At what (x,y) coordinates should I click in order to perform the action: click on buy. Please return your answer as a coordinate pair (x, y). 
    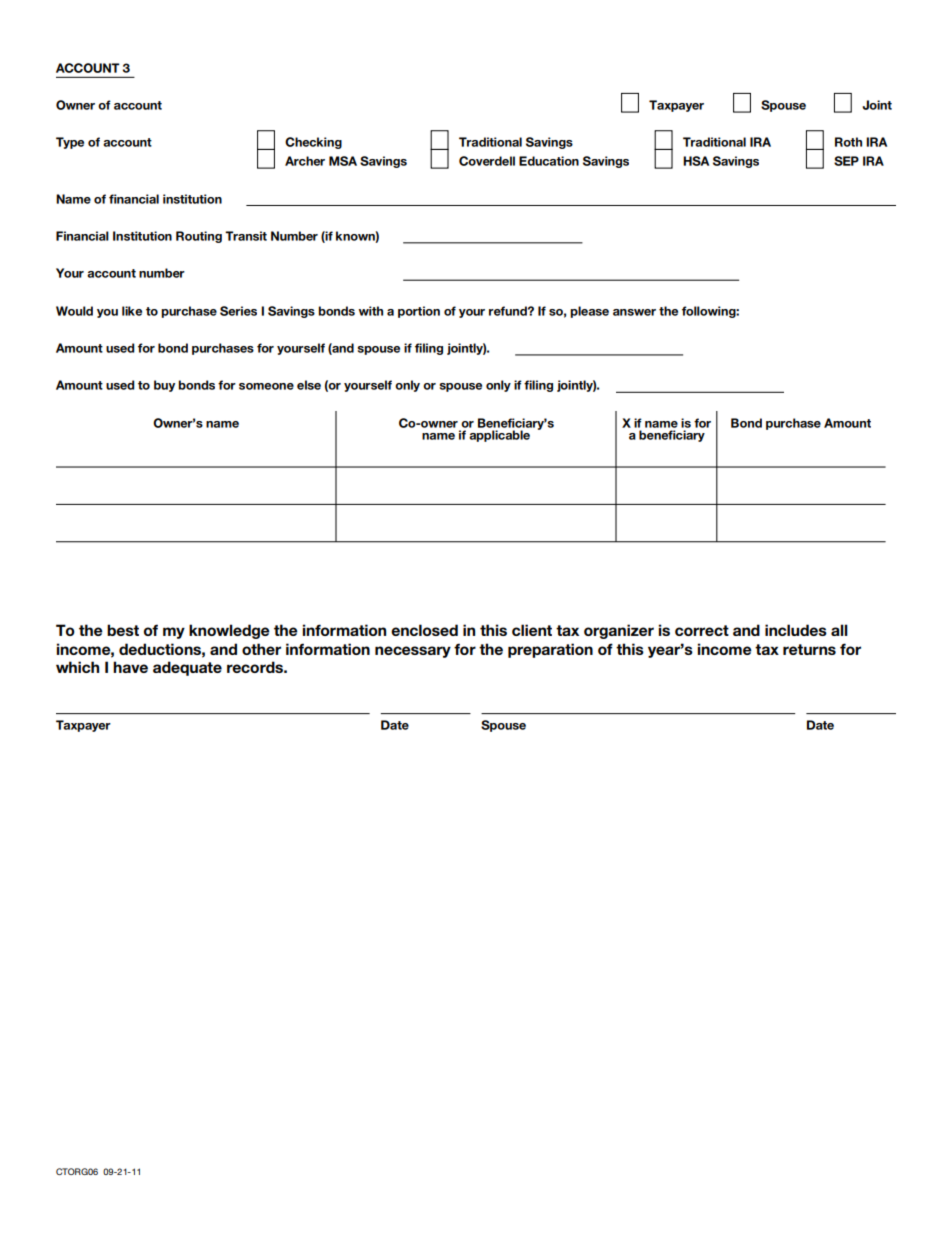
    Looking at the image, I should click on (164, 386).
